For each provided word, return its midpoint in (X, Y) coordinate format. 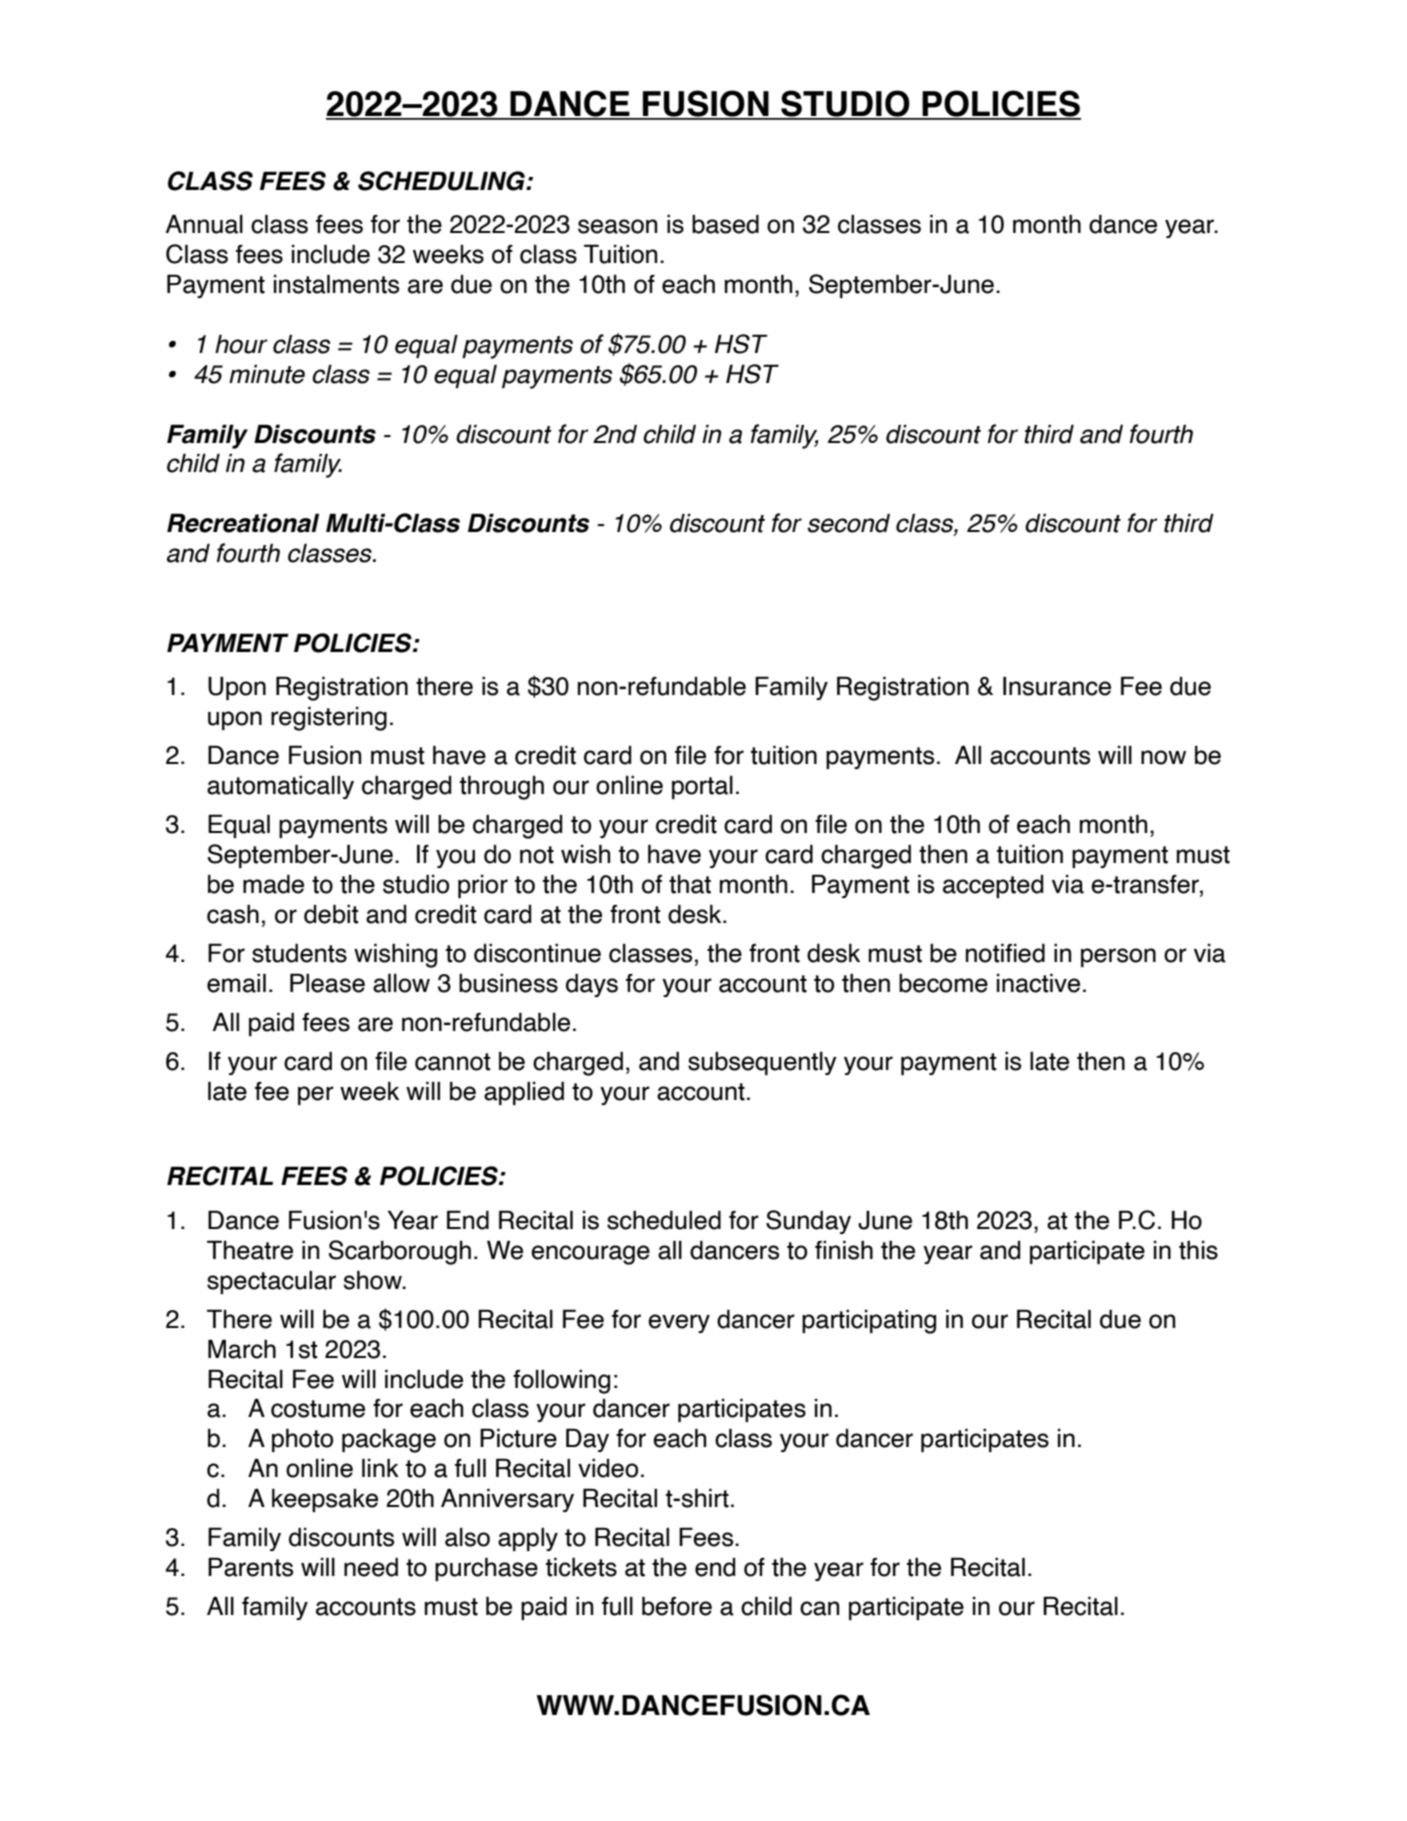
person (1118, 957)
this (1198, 1250)
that (690, 884)
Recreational (243, 523)
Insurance (1057, 686)
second (849, 523)
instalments (336, 284)
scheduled (664, 1220)
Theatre (250, 1250)
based (725, 224)
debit (331, 914)
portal (702, 787)
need (371, 1567)
